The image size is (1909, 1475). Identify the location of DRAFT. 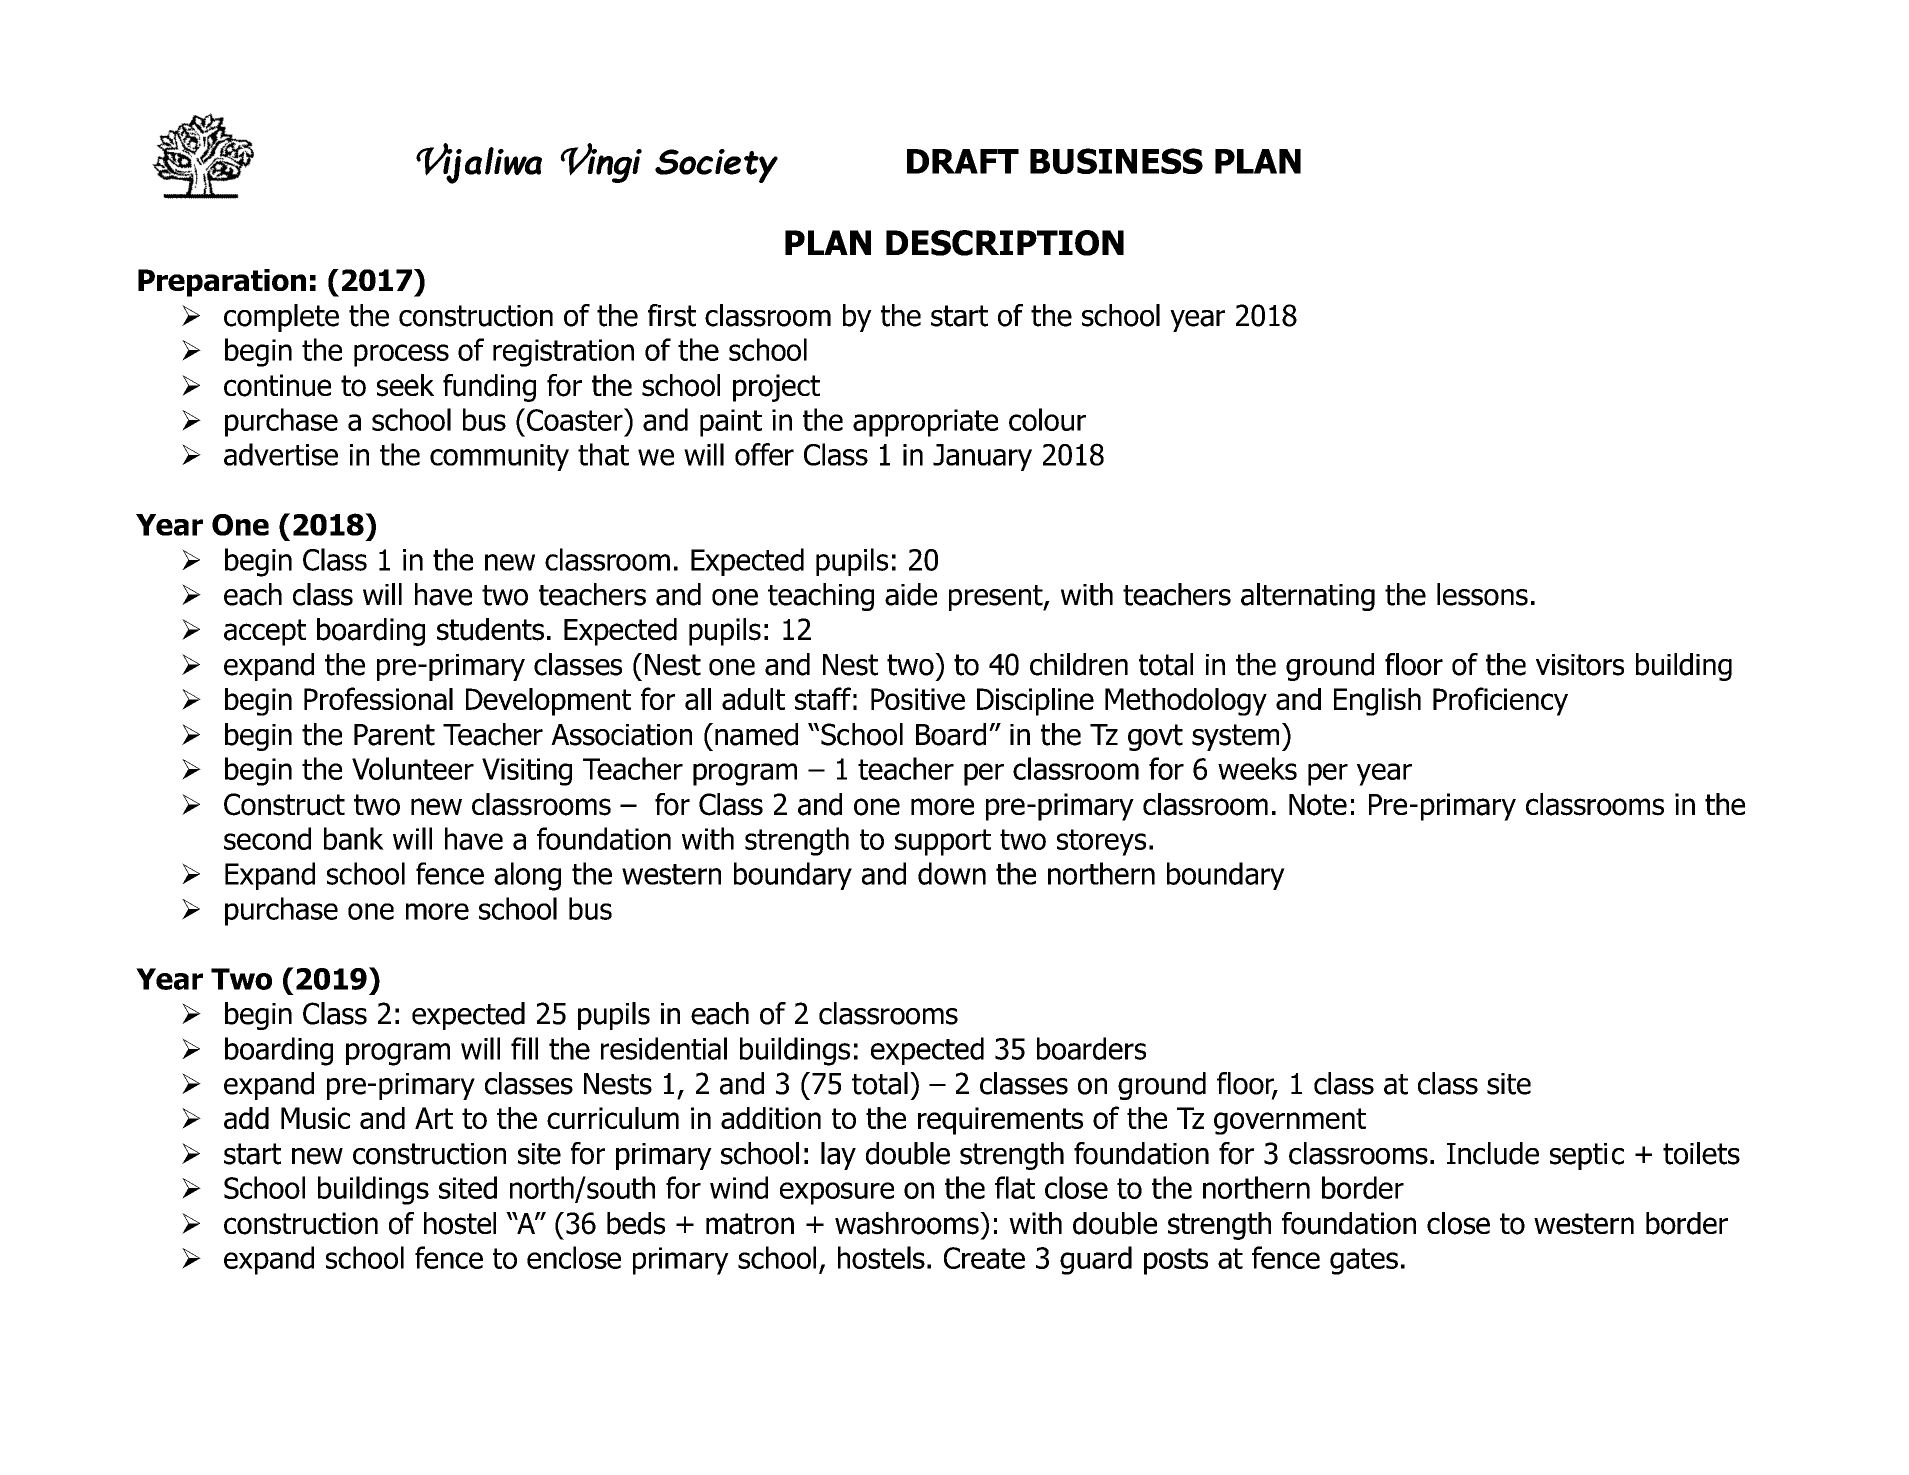
(963, 161).
